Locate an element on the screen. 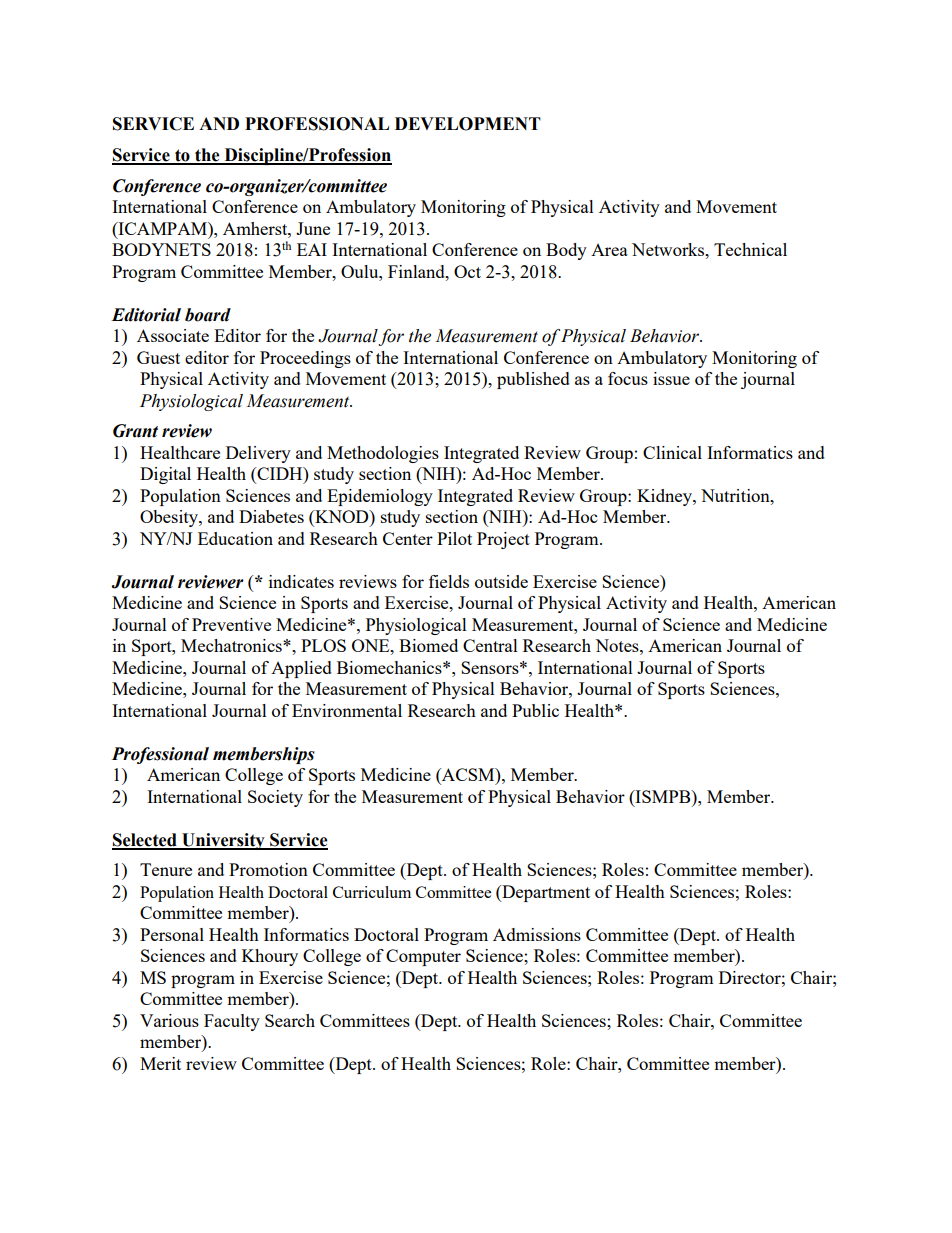  outside is located at coordinates (501, 581).
